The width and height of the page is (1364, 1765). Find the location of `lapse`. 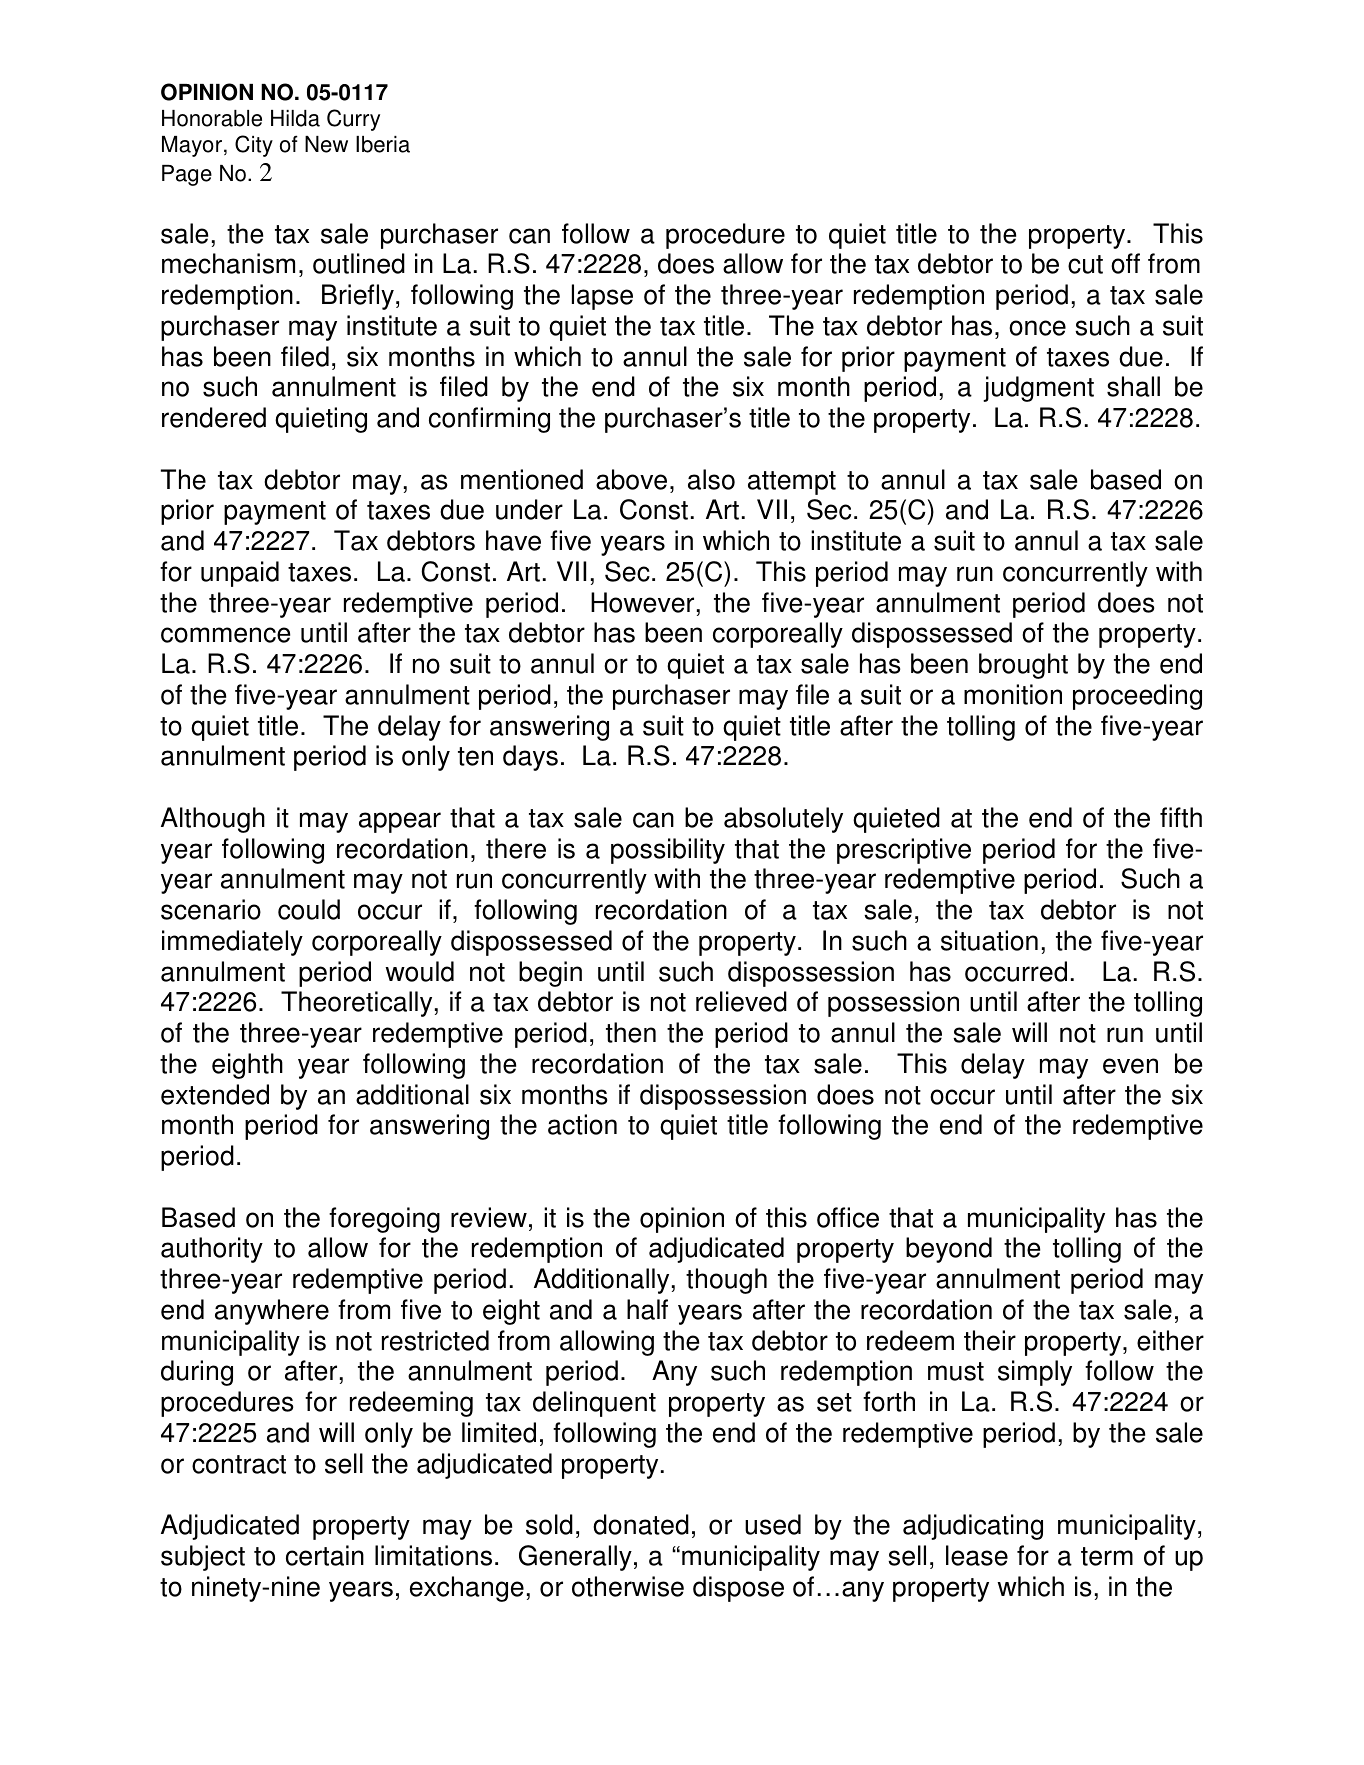

lapse is located at coordinates (602, 297).
